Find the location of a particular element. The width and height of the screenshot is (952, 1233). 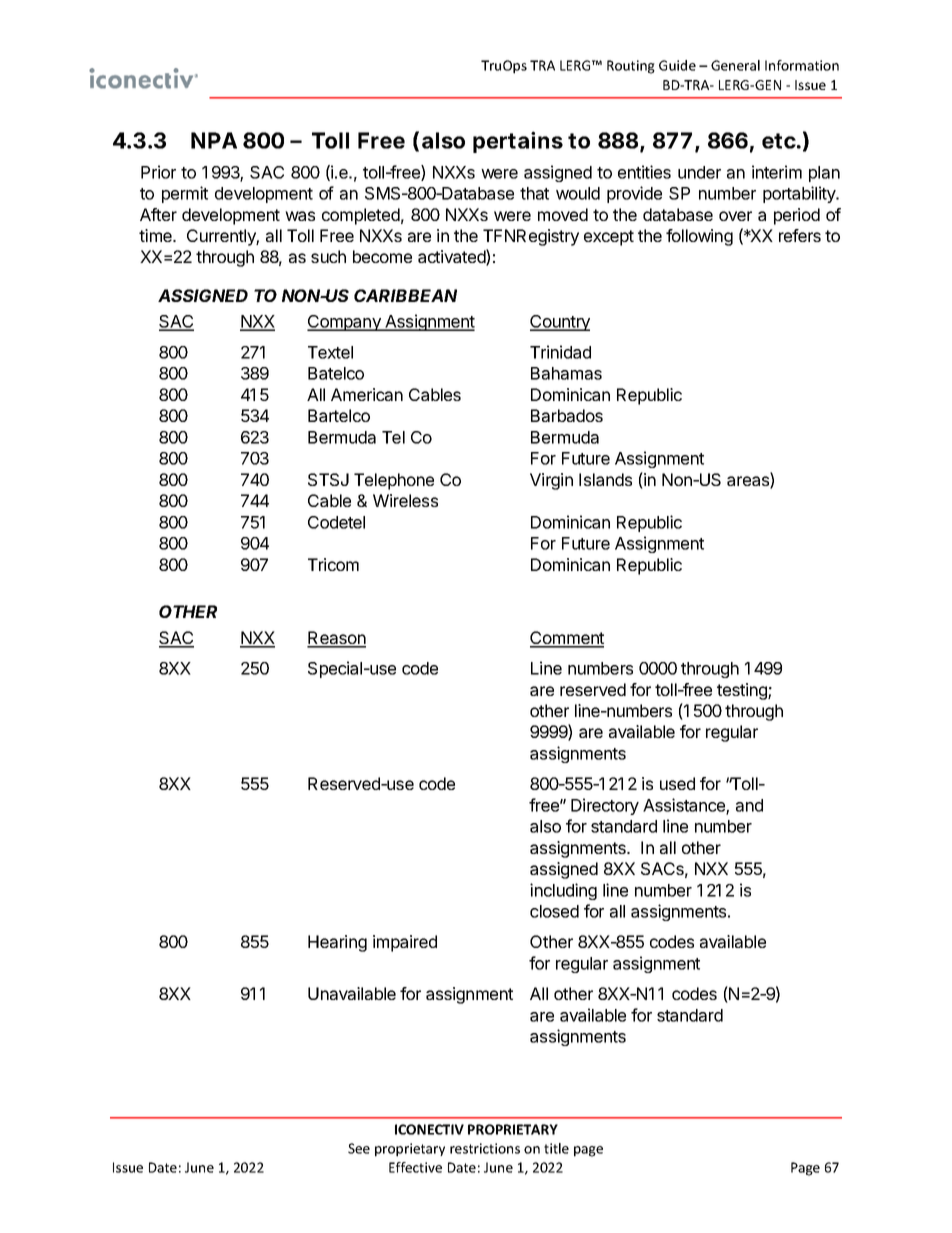

pertains is located at coordinates (518, 142).
